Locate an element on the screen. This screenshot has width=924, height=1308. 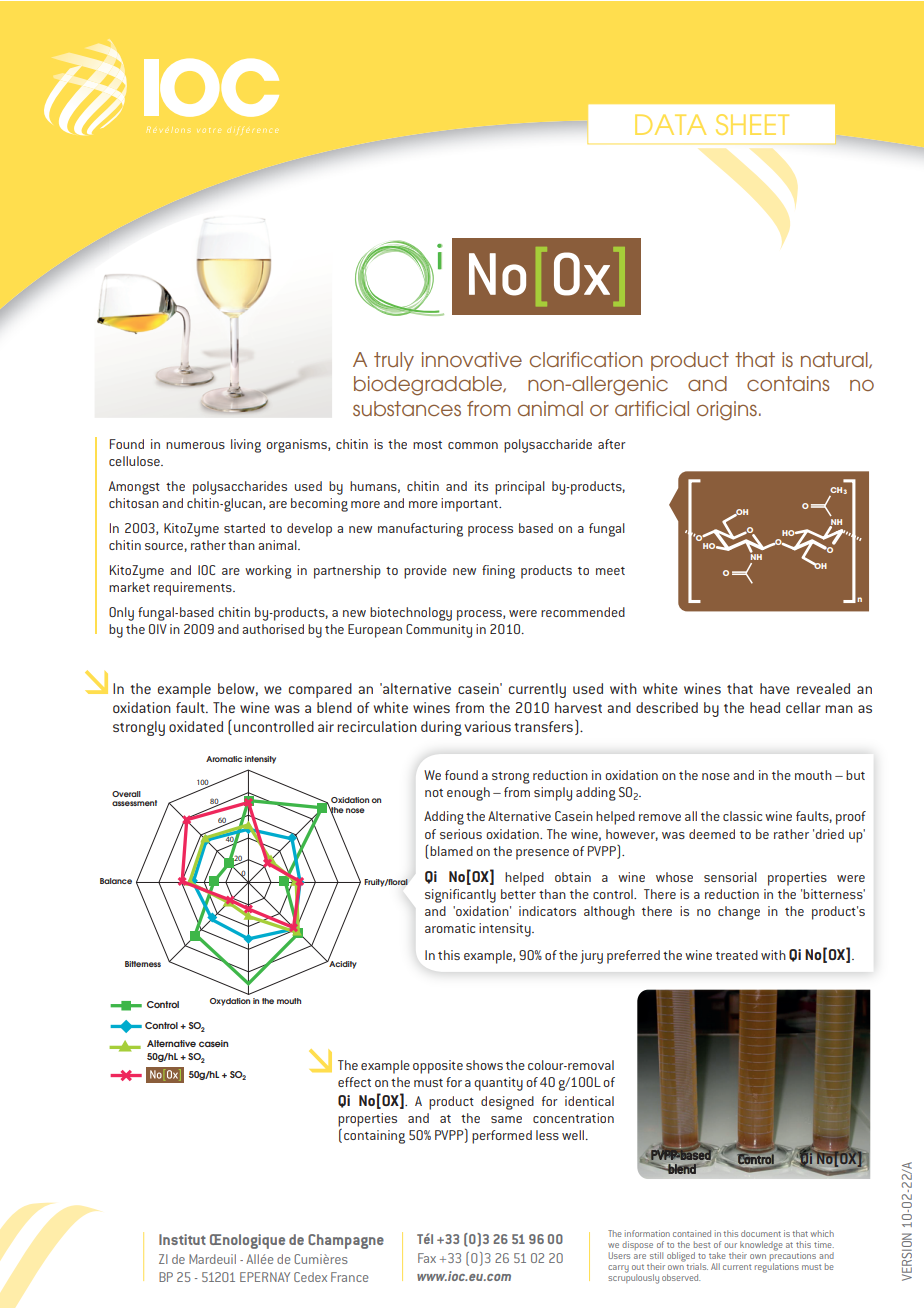
shows is located at coordinates (484, 1065).
